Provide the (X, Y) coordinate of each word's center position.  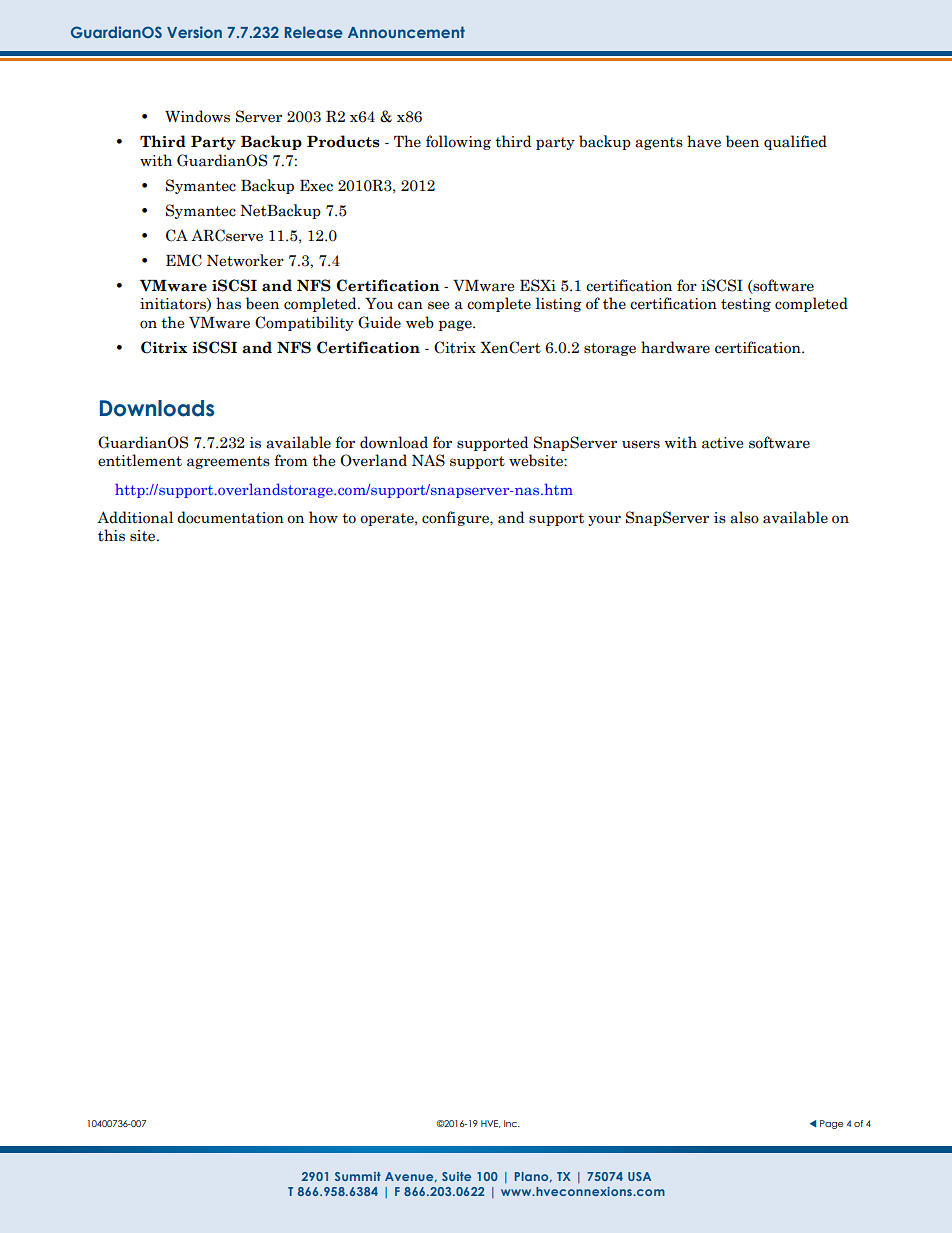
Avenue (410, 1177)
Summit (358, 1176)
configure (456, 518)
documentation (230, 517)
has (228, 303)
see (438, 305)
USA (639, 1176)
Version (194, 32)
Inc (512, 1123)
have (704, 141)
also (744, 517)
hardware (675, 347)
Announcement (406, 32)
